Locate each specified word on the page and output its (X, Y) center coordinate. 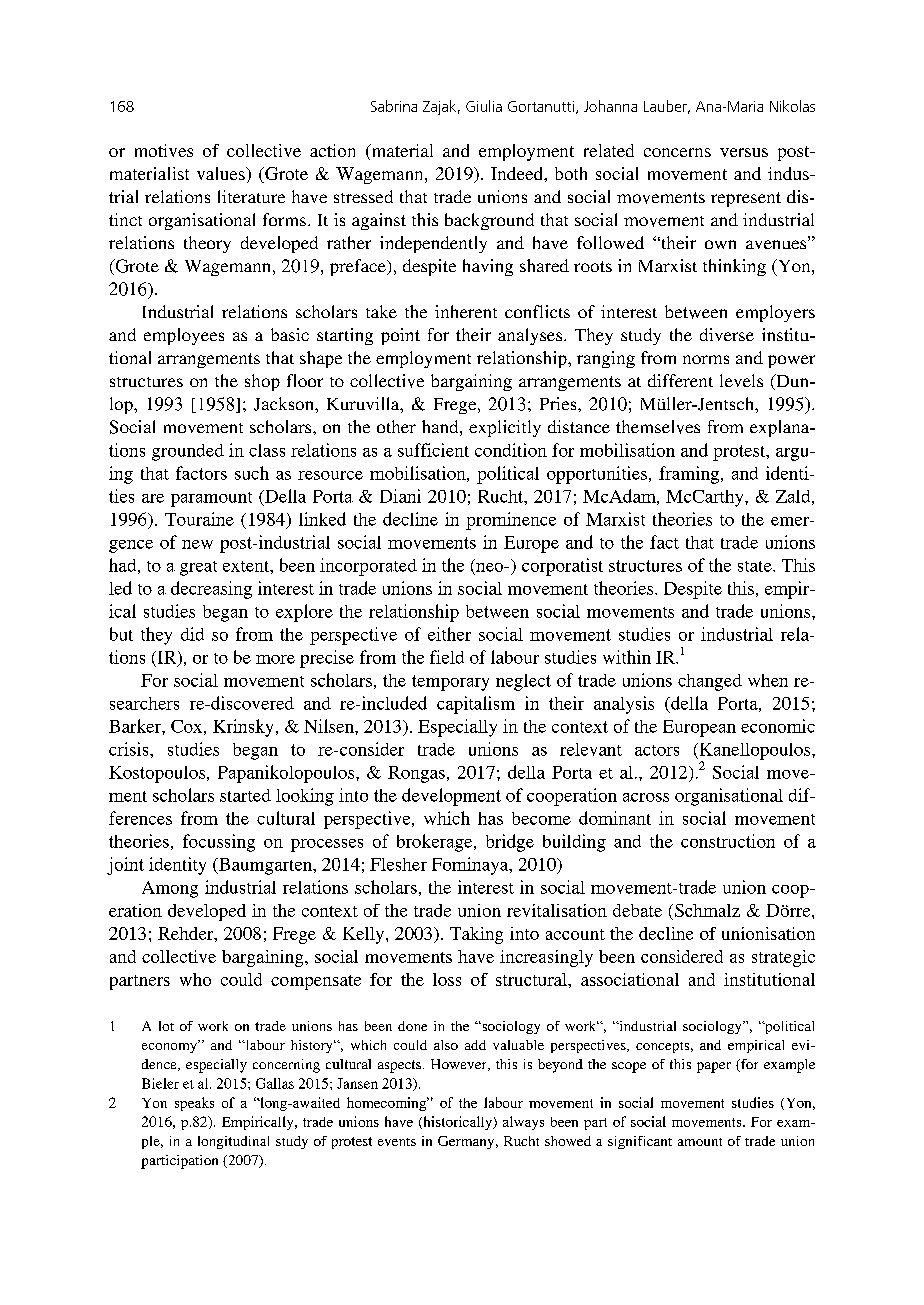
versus (744, 152)
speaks (194, 1104)
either (449, 634)
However (460, 1065)
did (192, 634)
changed (710, 682)
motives (164, 150)
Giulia (484, 106)
